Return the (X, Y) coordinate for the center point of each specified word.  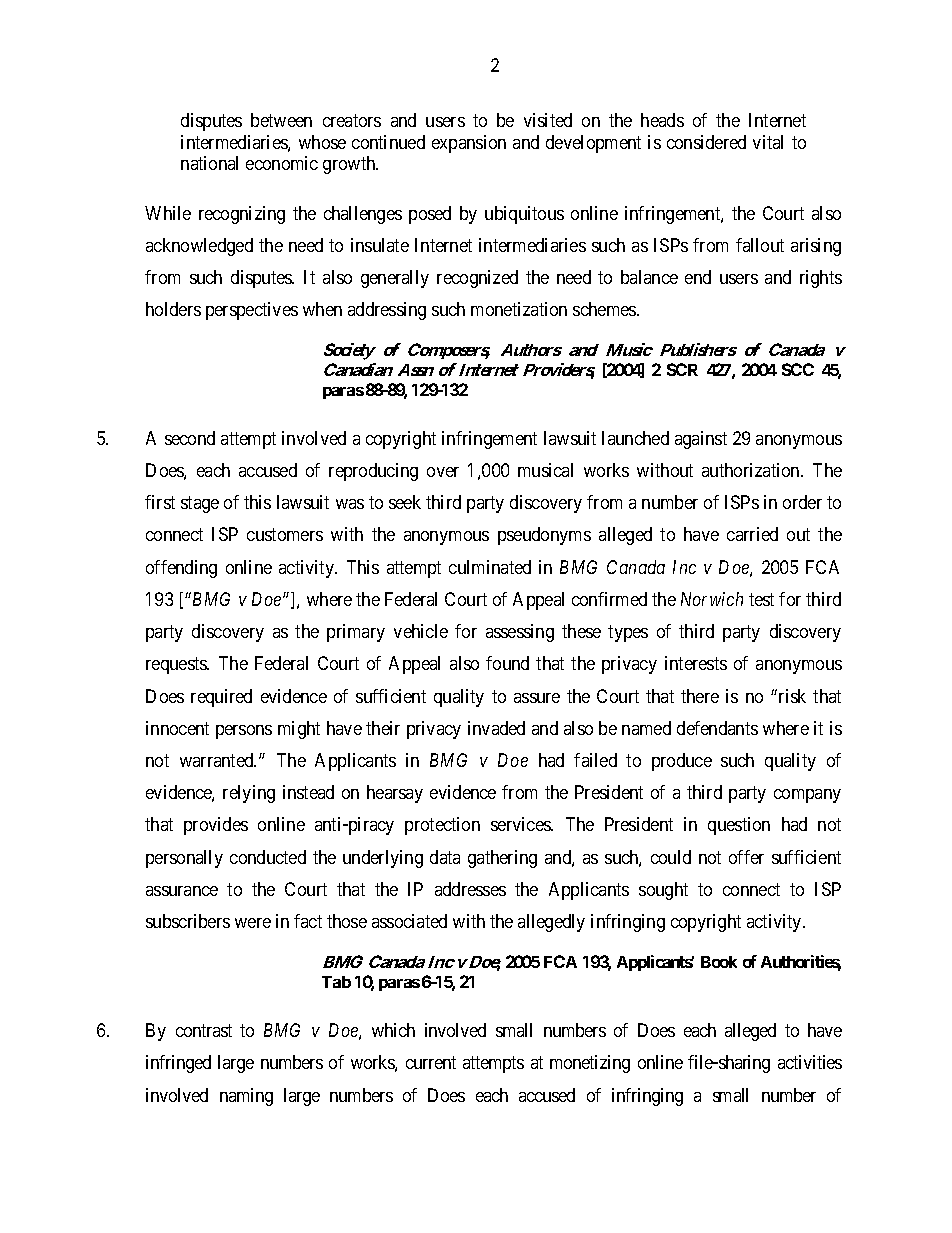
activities (810, 1062)
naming (246, 1097)
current (431, 1063)
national (209, 163)
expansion (469, 144)
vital (768, 142)
